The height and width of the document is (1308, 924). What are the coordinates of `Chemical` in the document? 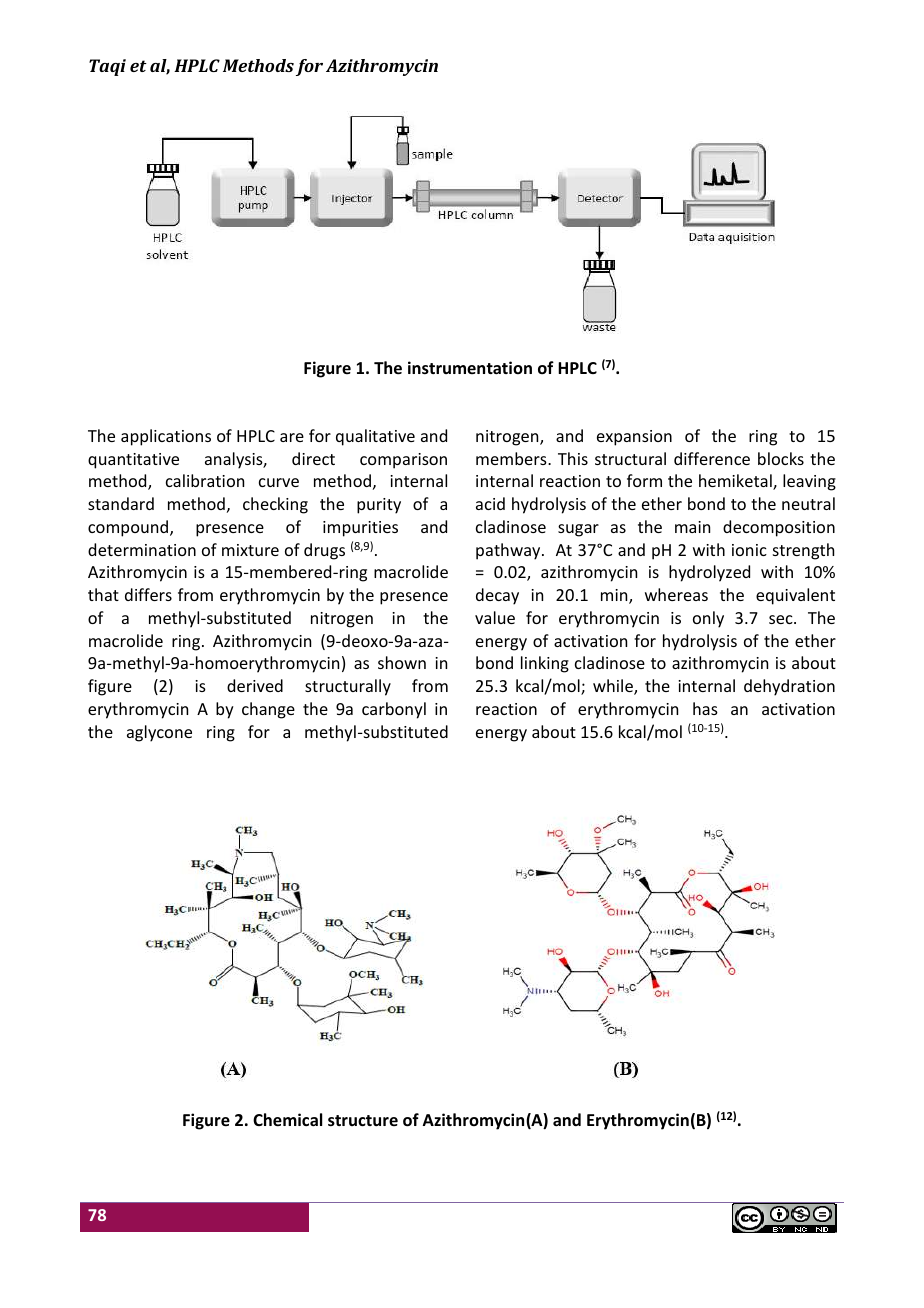 It's located at (287, 1120).
